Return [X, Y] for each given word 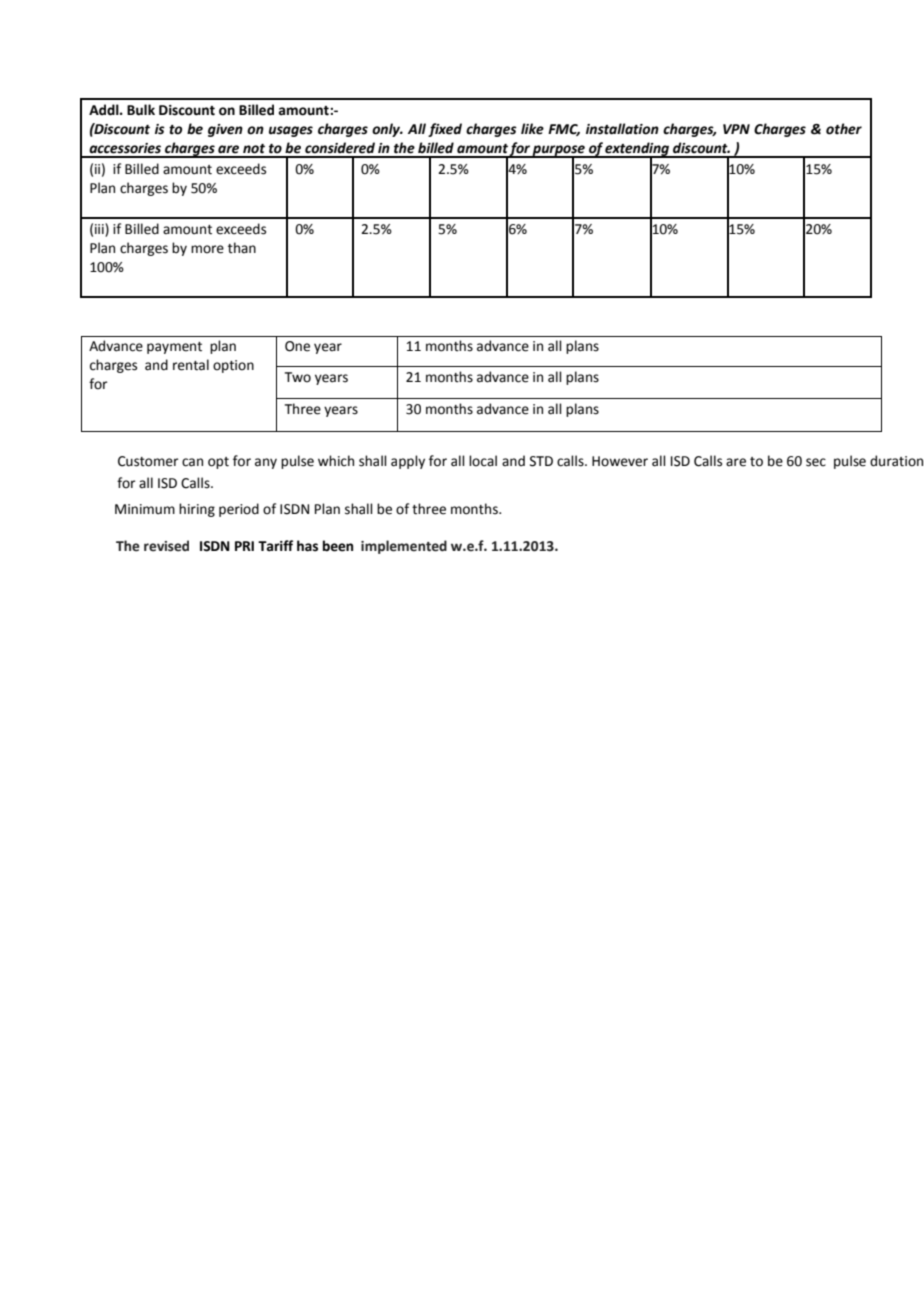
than [242, 248]
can [192, 462]
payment [174, 348]
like [532, 129]
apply [408, 462]
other [844, 129]
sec [816, 462]
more [207, 249]
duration [896, 461]
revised [166, 546]
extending [638, 150]
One [297, 346]
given [225, 130]
